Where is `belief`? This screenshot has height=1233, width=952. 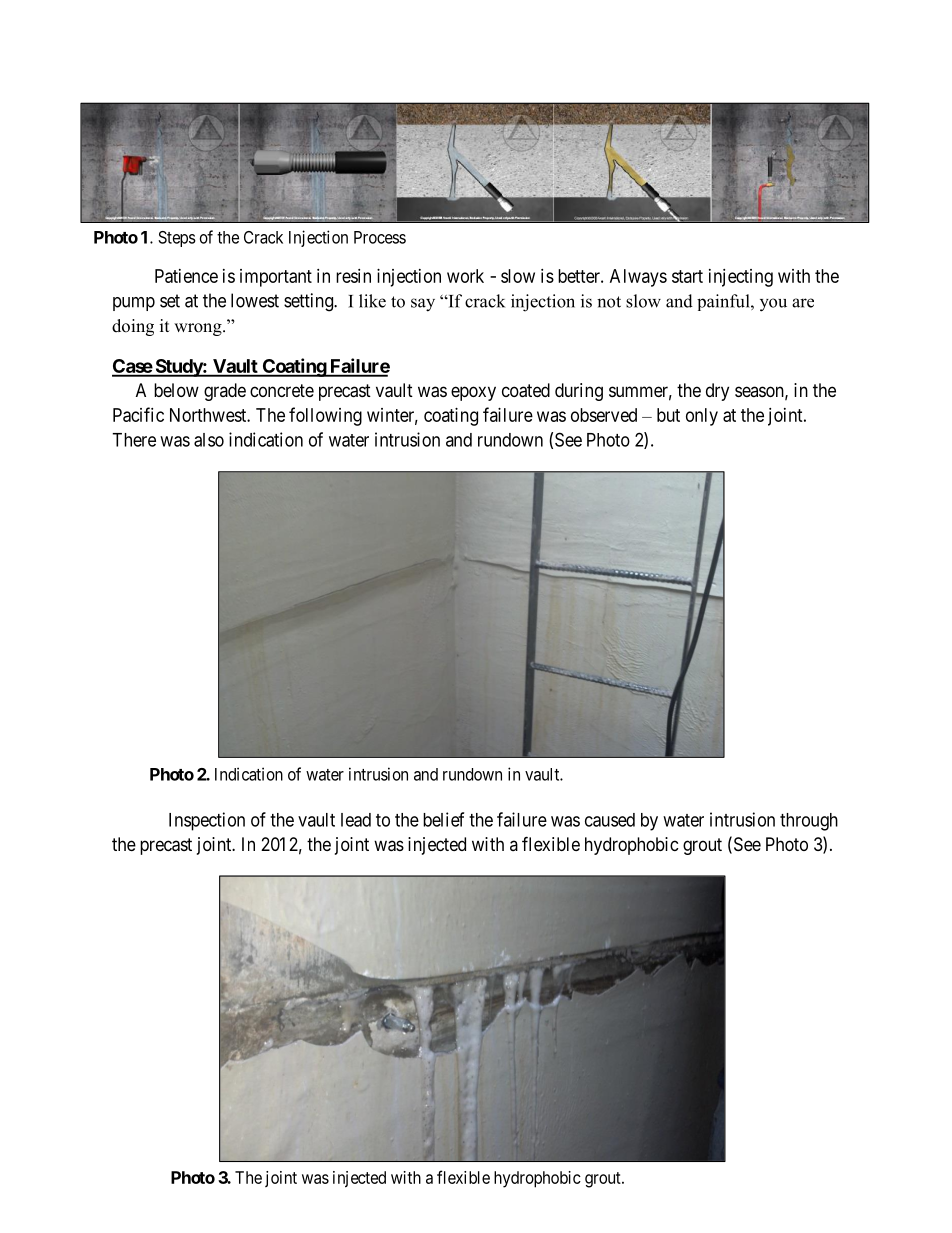 belief is located at coordinates (443, 819).
